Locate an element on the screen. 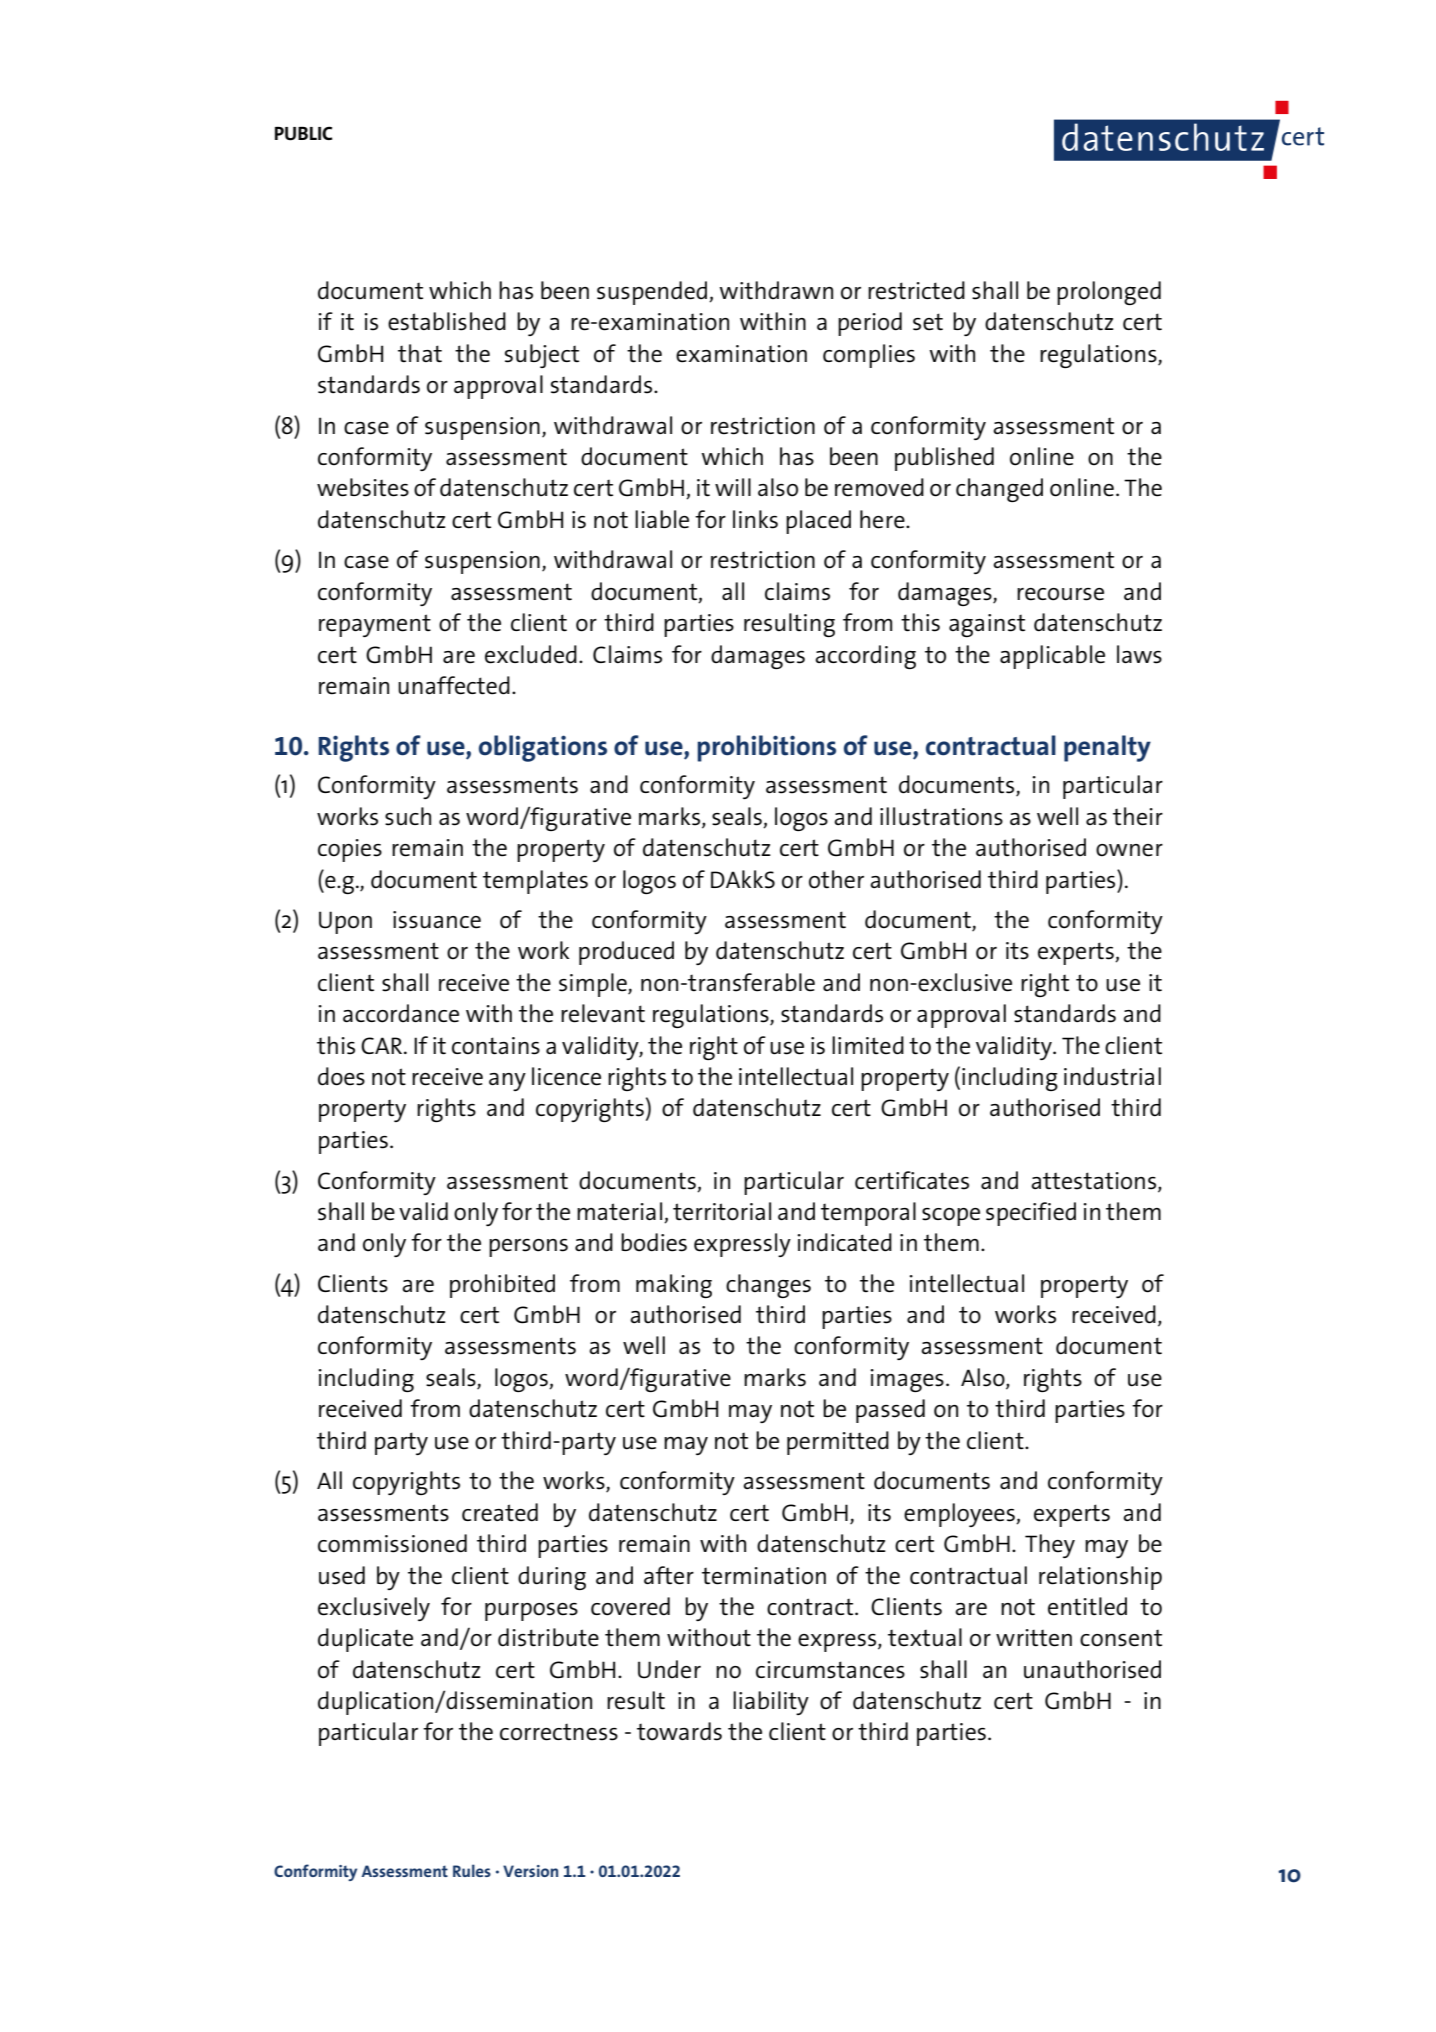 The image size is (1436, 2032). prohibited is located at coordinates (502, 1286).
